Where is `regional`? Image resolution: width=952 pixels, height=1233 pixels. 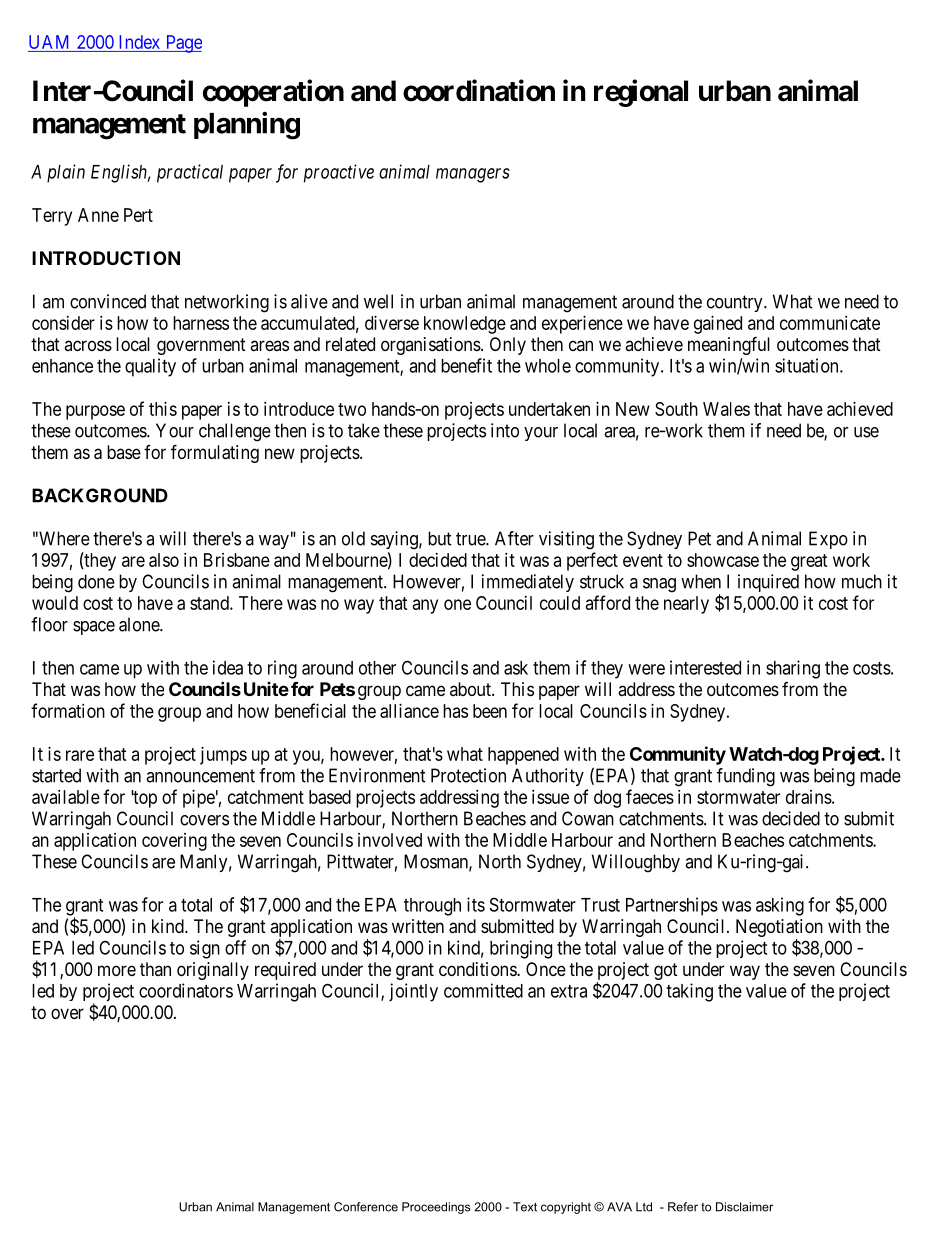 regional is located at coordinates (641, 93).
